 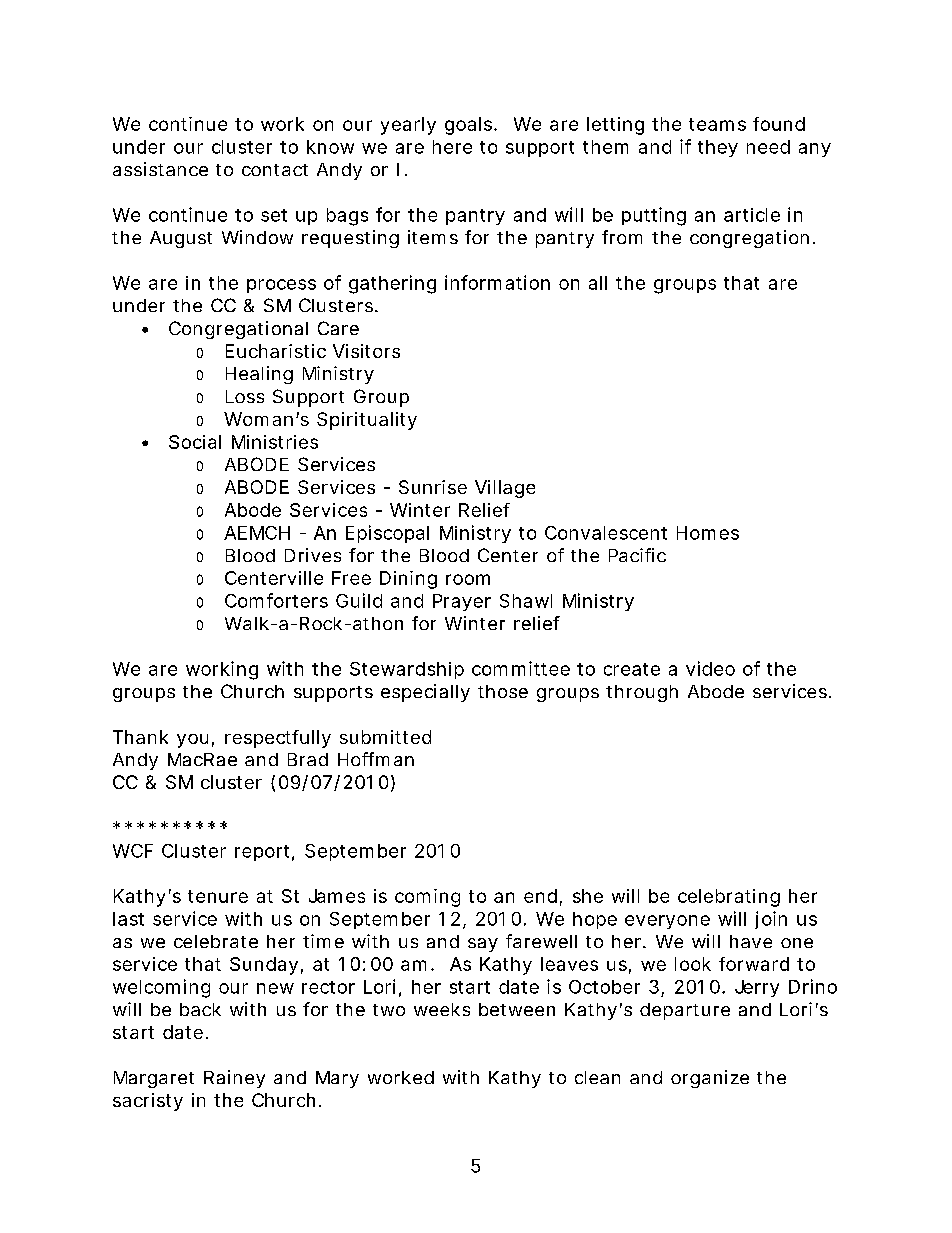 What do you see at coordinates (160, 169) in the image?
I see `assistance` at bounding box center [160, 169].
